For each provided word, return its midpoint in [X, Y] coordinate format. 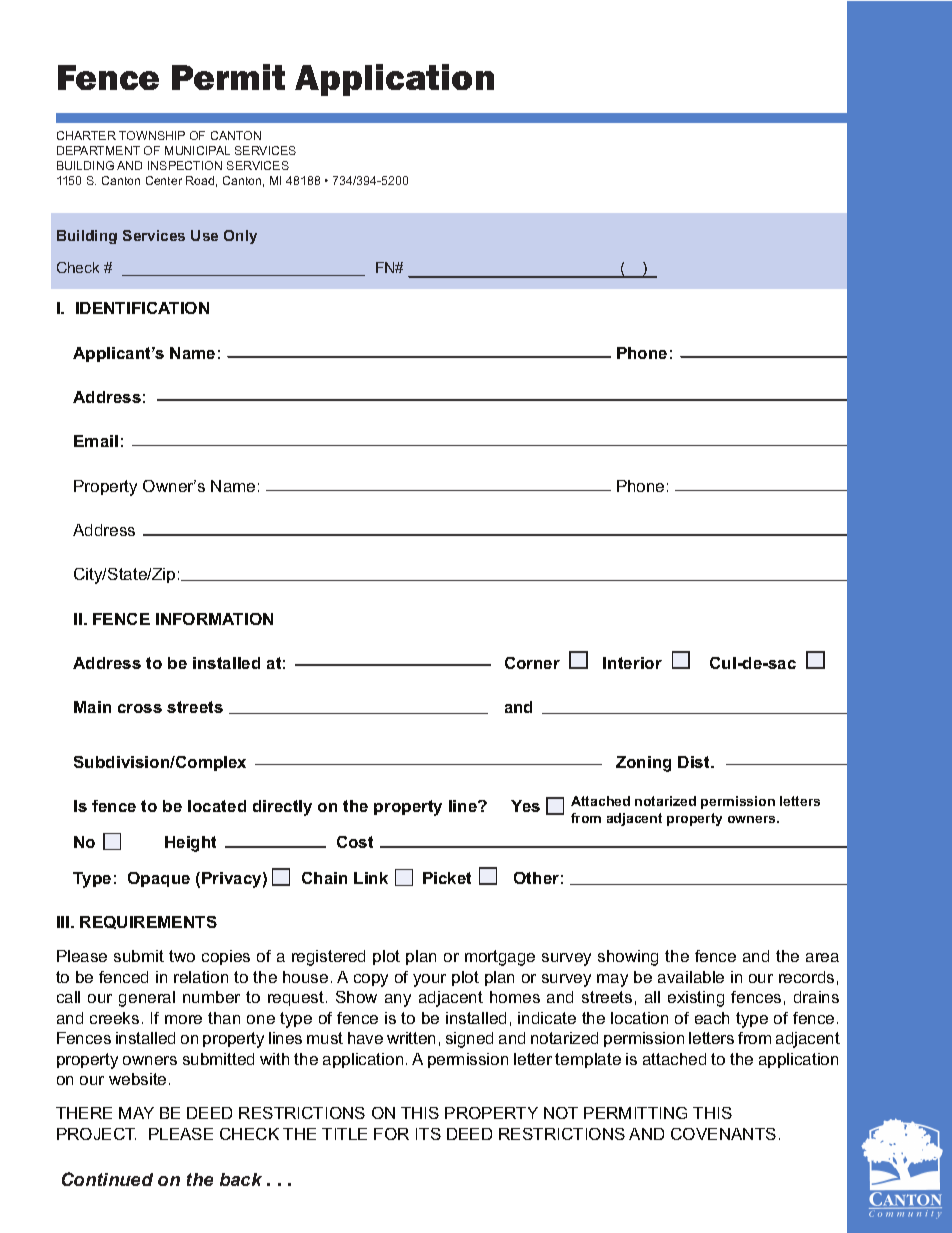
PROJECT [96, 1134]
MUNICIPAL [197, 150]
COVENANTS [723, 1134]
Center [164, 180]
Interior [632, 663]
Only [240, 237]
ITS [428, 1134]
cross [140, 708]
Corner [532, 663]
